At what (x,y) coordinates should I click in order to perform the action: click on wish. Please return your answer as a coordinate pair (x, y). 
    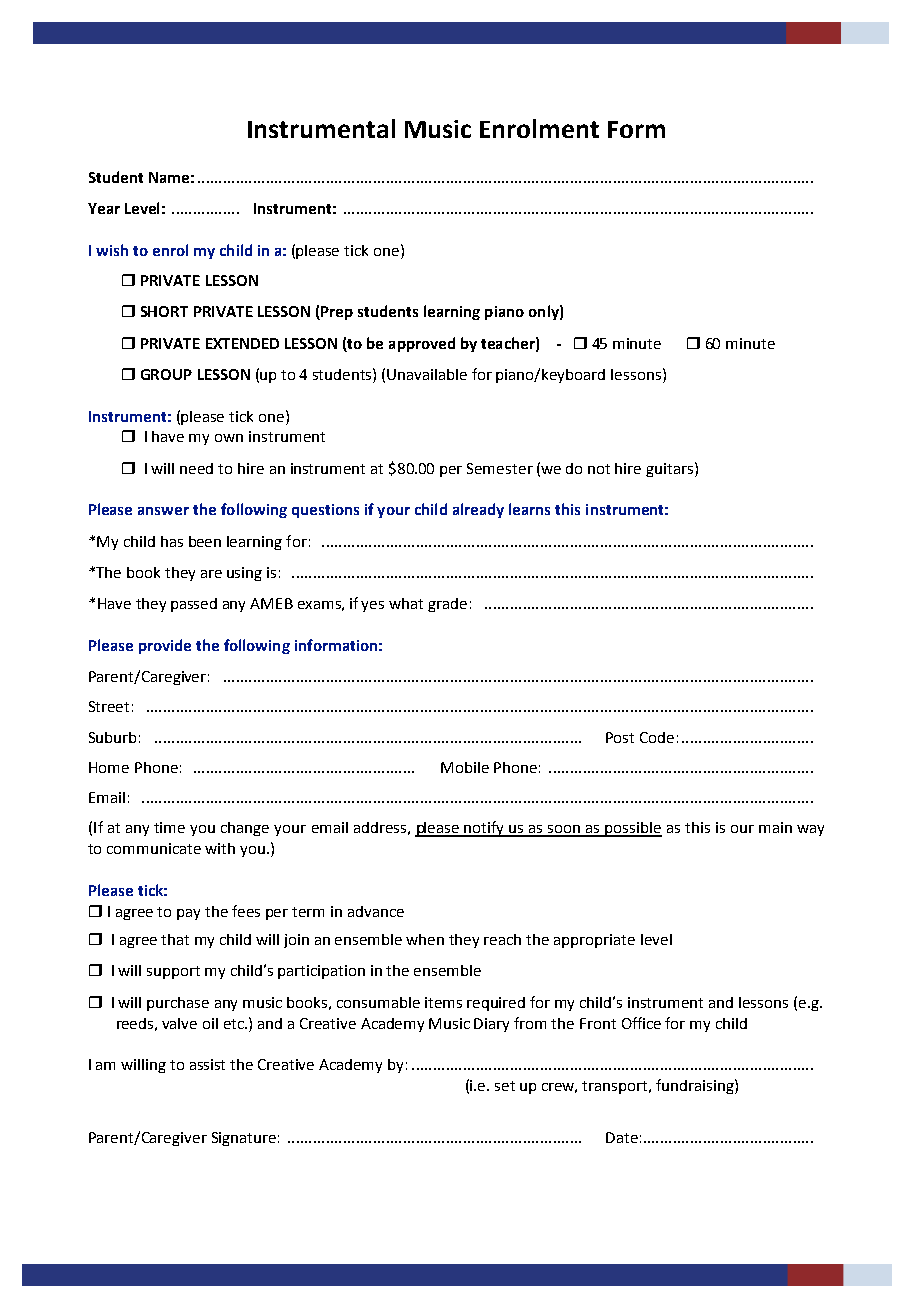
    Looking at the image, I should click on (112, 250).
